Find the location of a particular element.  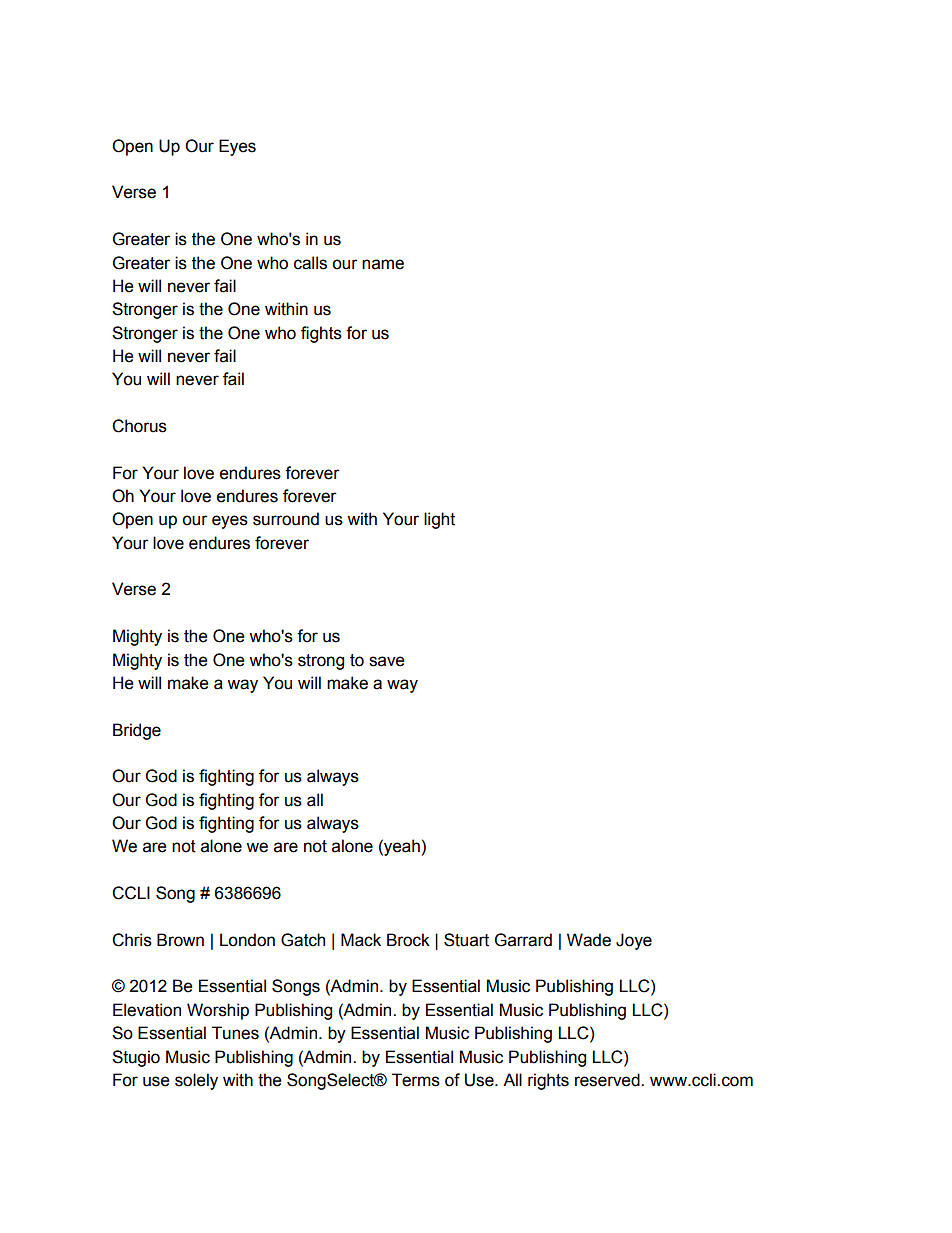

surround is located at coordinates (286, 519).
